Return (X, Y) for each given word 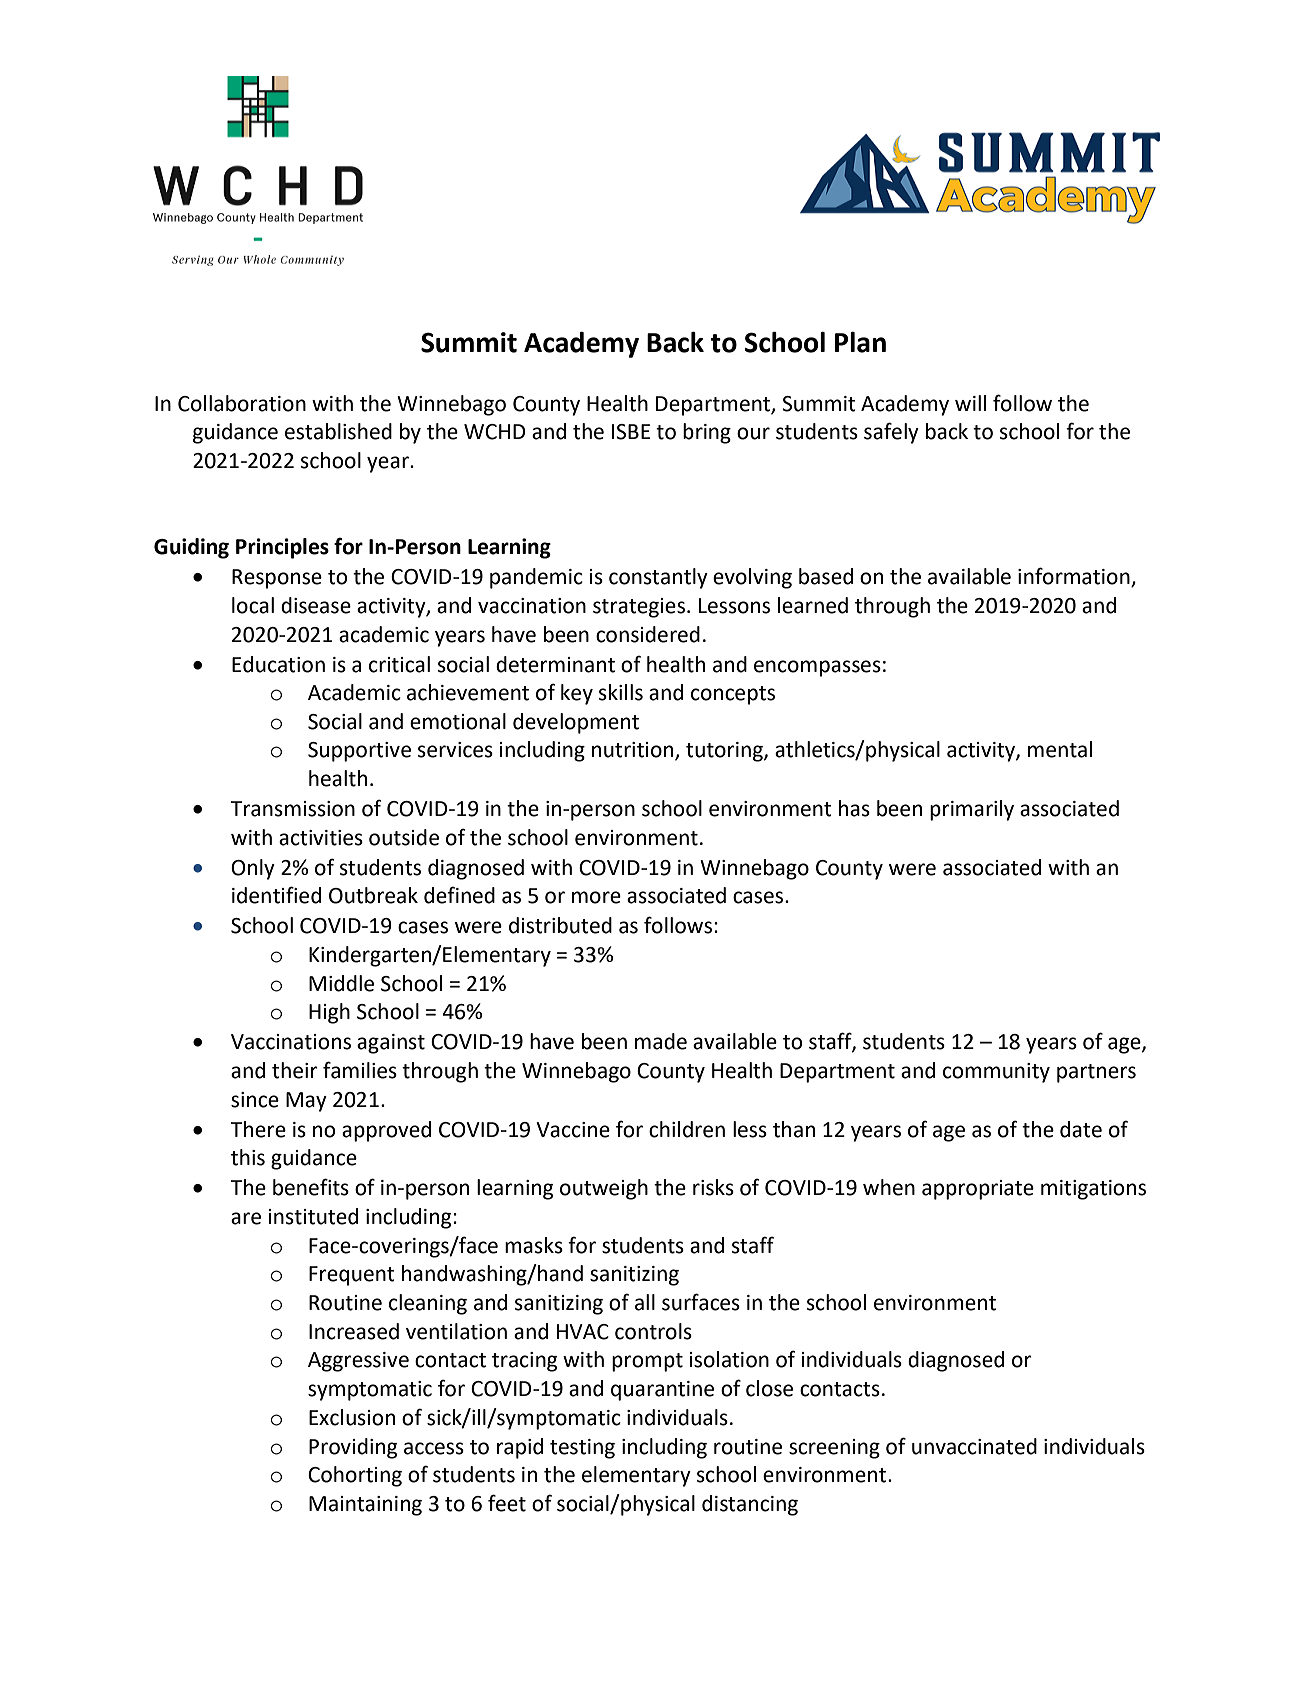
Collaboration (242, 403)
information (1075, 577)
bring (707, 433)
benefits (311, 1187)
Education (278, 664)
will (970, 403)
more (596, 897)
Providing (353, 1448)
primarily (972, 810)
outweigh (604, 1189)
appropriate (978, 1190)
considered (648, 634)
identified (276, 895)
